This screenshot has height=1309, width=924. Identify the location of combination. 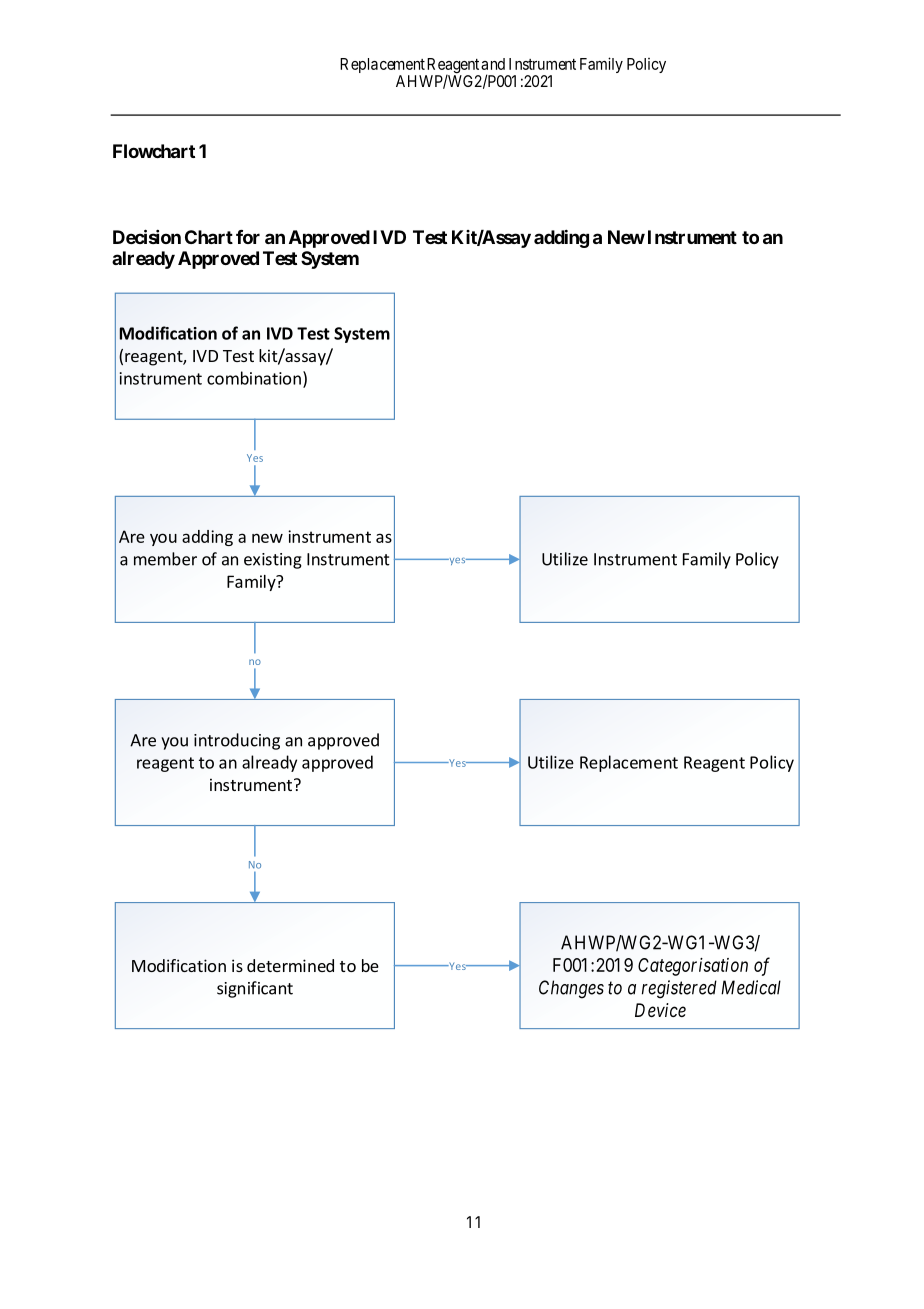
(254, 378).
